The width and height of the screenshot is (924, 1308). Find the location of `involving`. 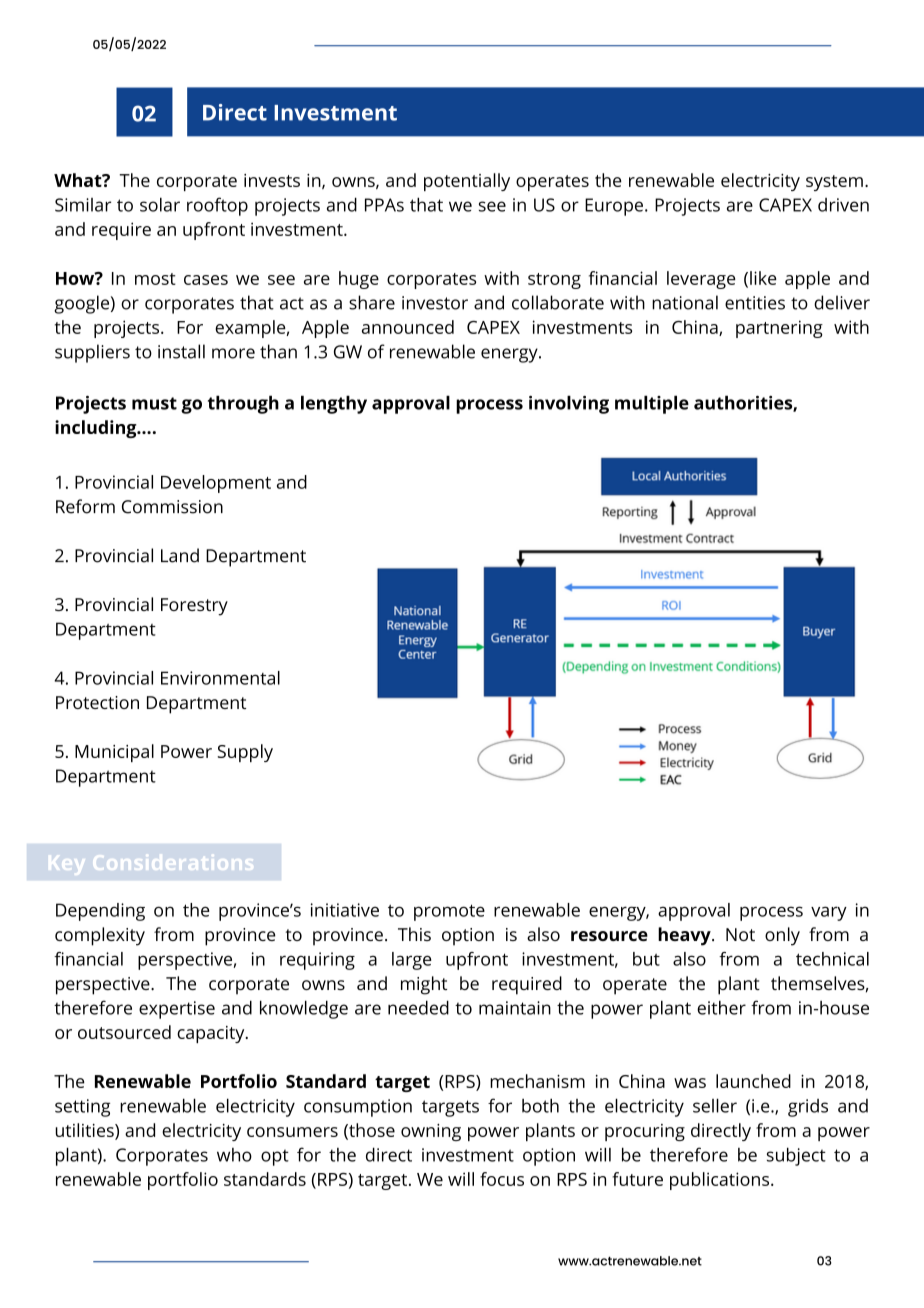

involving is located at coordinates (569, 404).
